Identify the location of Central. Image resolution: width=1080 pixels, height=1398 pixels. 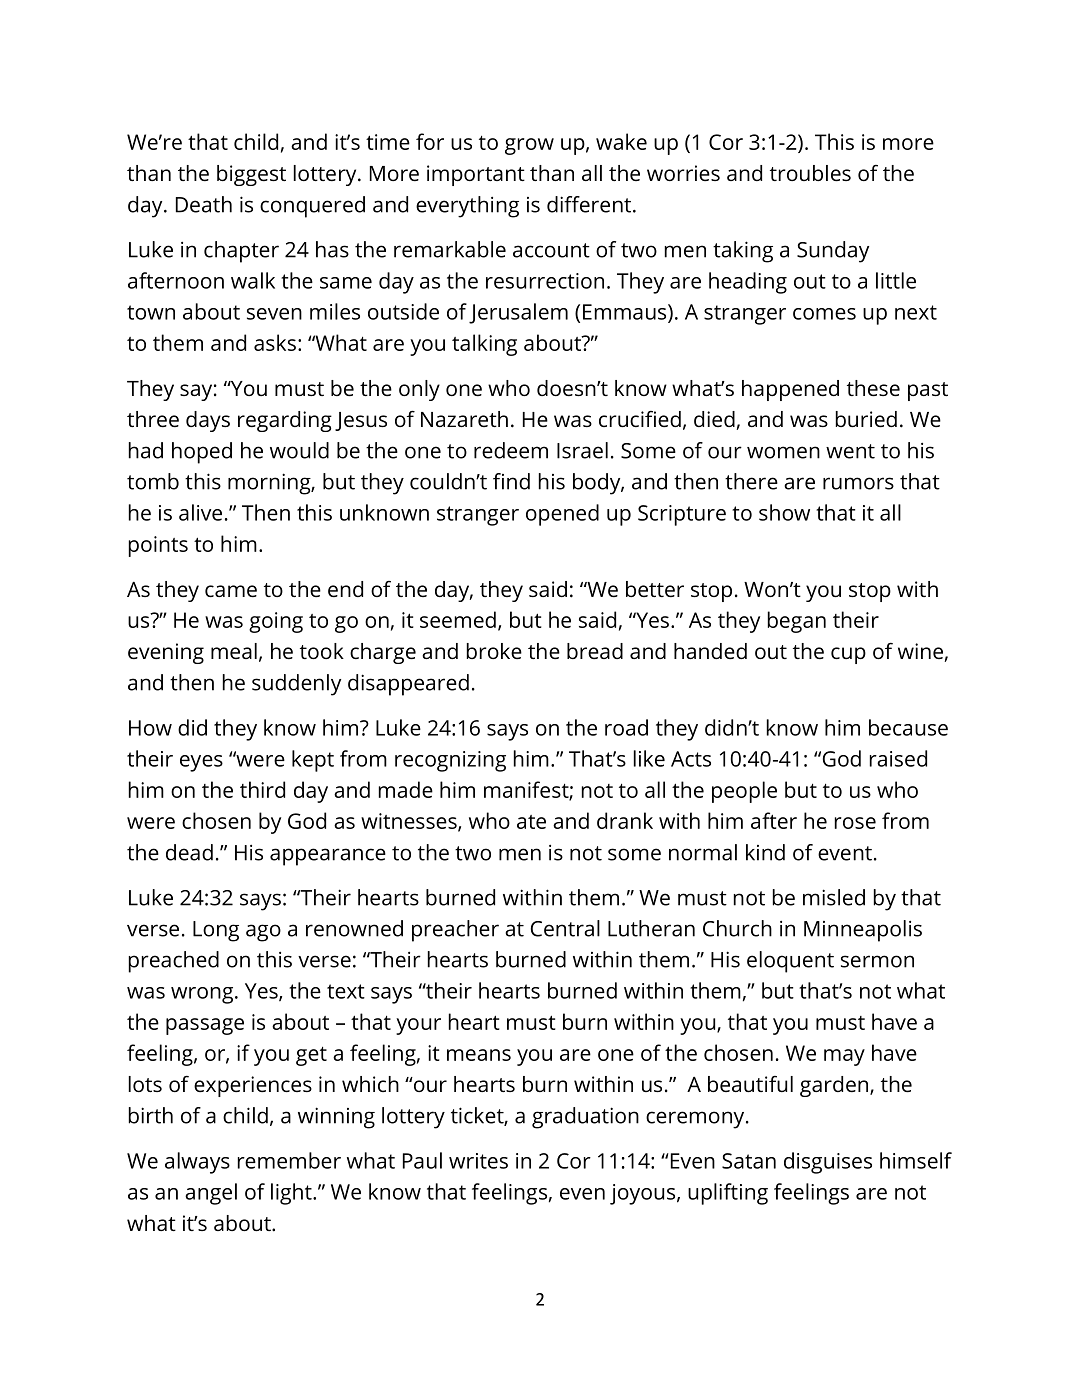
(565, 928).
